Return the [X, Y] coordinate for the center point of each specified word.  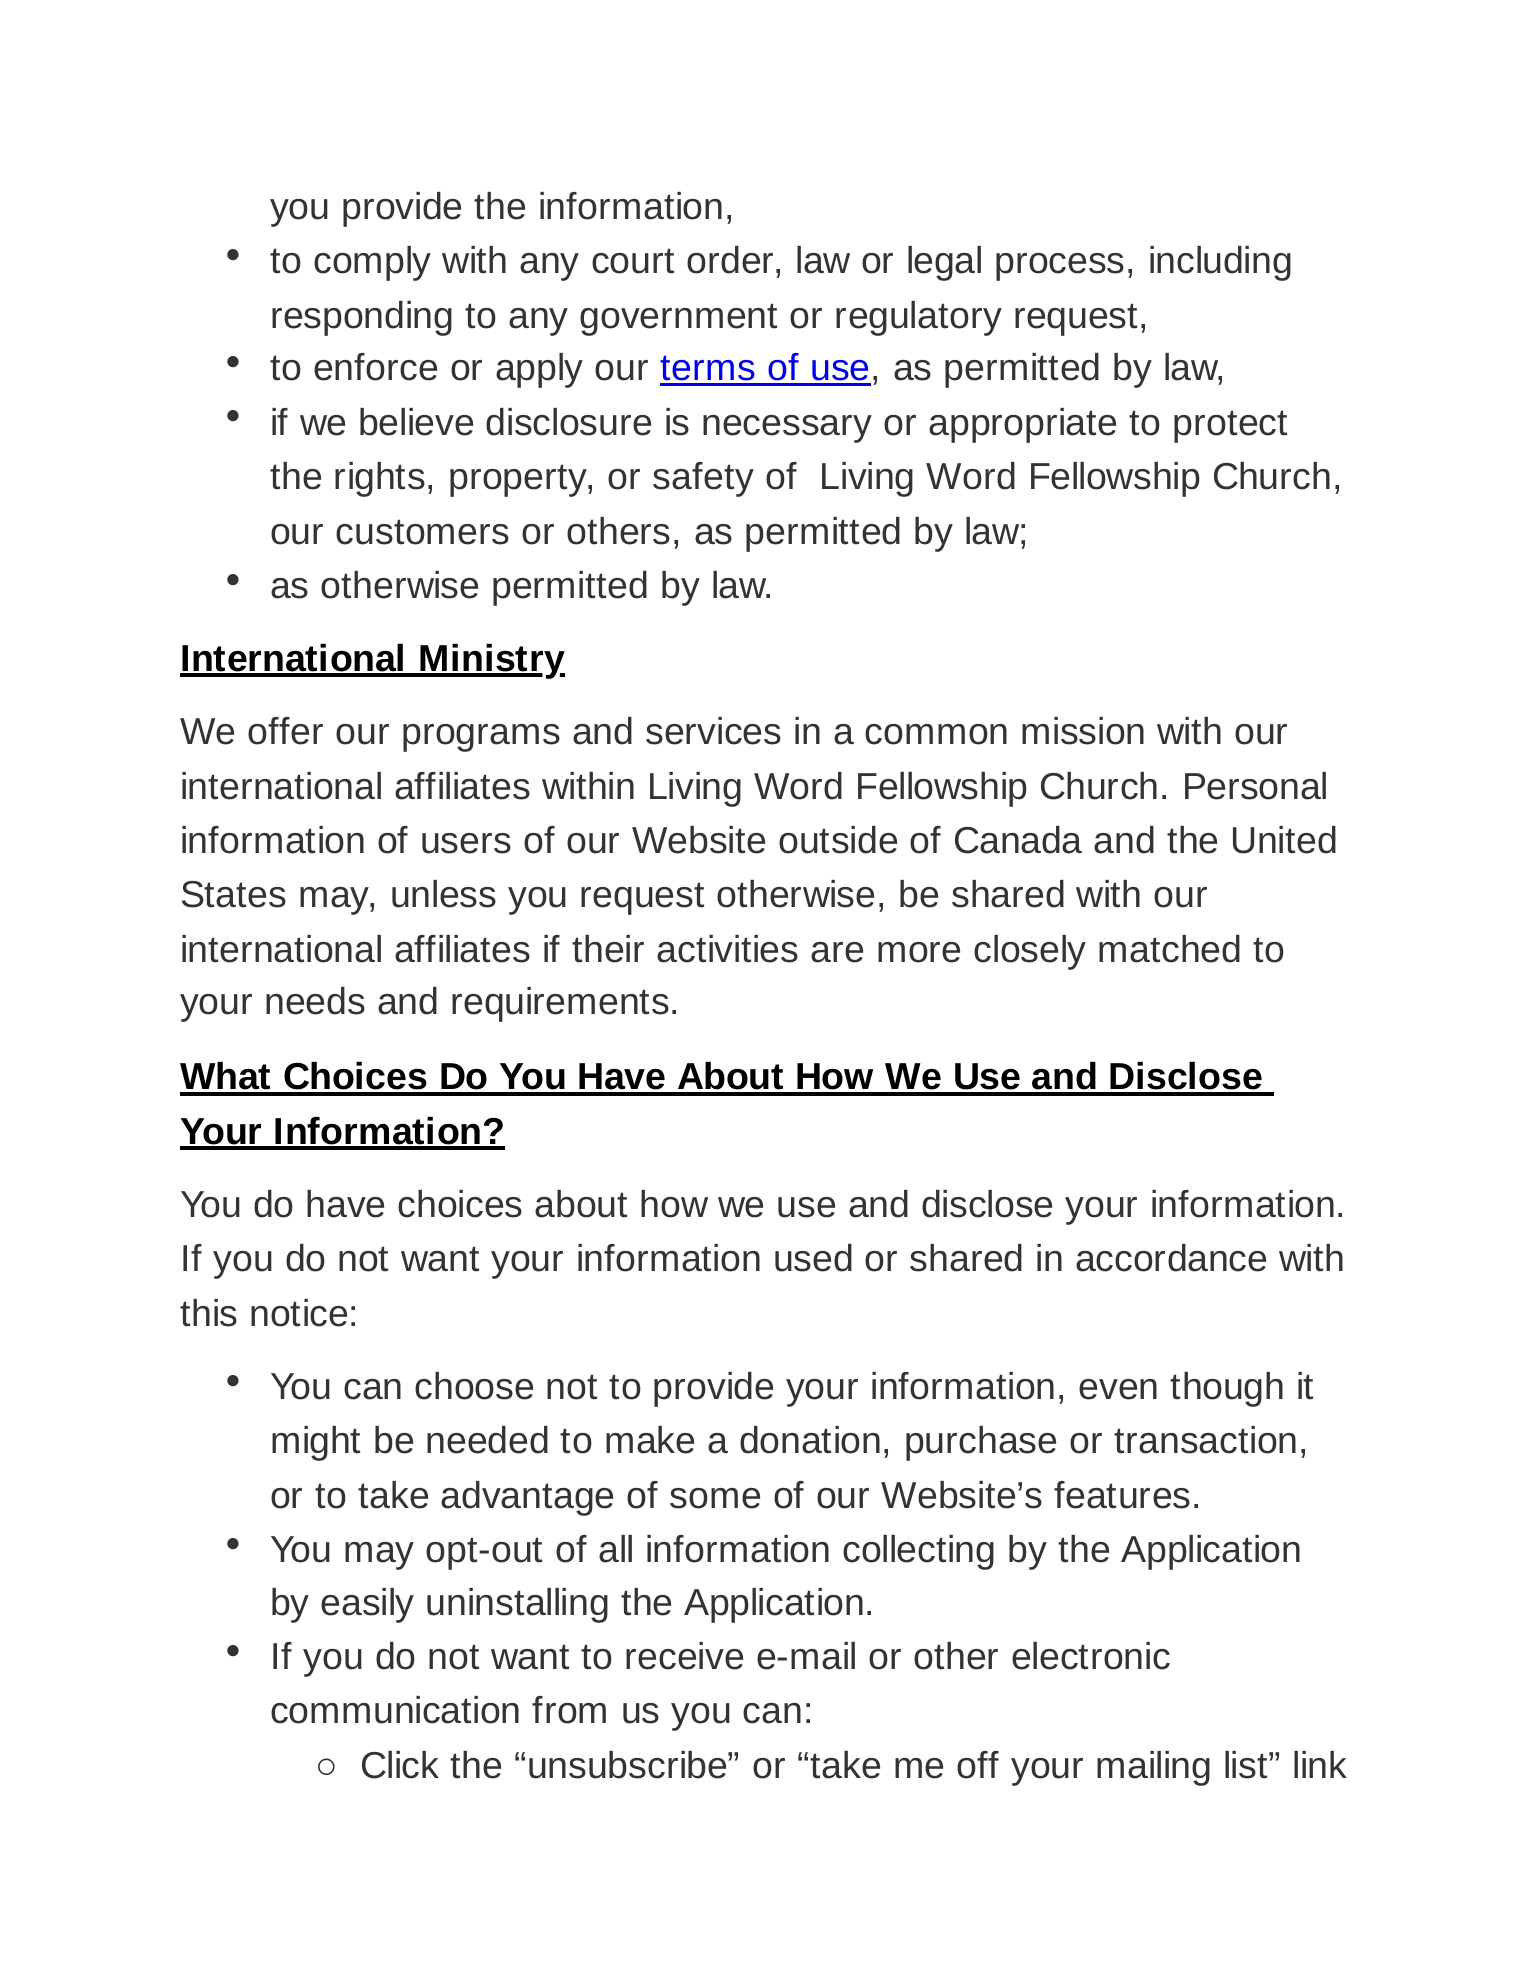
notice [299, 1313]
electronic [1091, 1656]
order [730, 260]
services [713, 731]
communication [395, 1710]
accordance [1171, 1258]
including [1220, 263]
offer [285, 731]
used [813, 1258]
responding [362, 318]
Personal [1255, 786]
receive [684, 1656]
